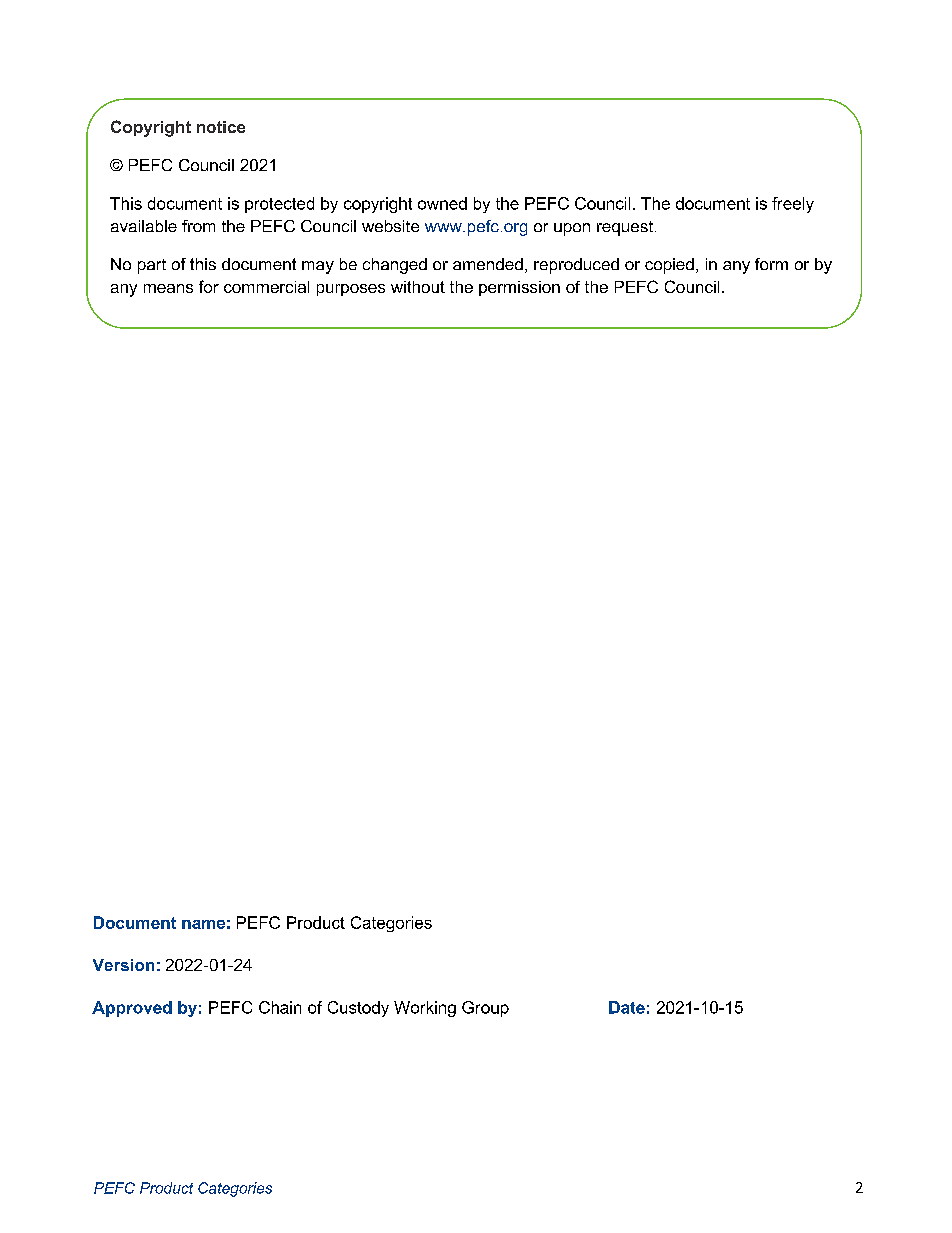 This screenshot has width=952, height=1233. Describe the element at coordinates (132, 1009) in the screenshot. I see `Approved` at that location.
